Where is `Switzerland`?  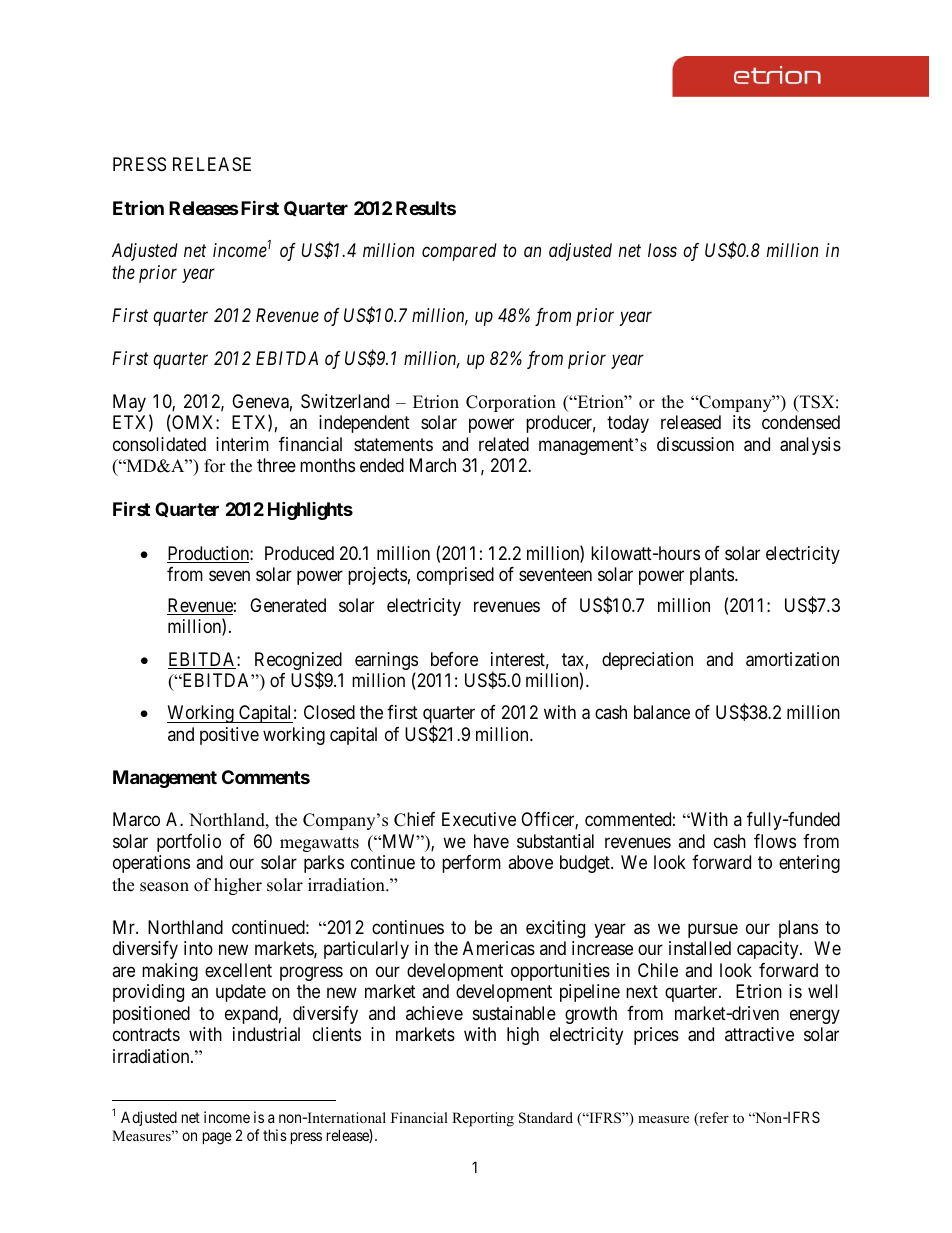 Switzerland is located at coordinates (345, 401).
